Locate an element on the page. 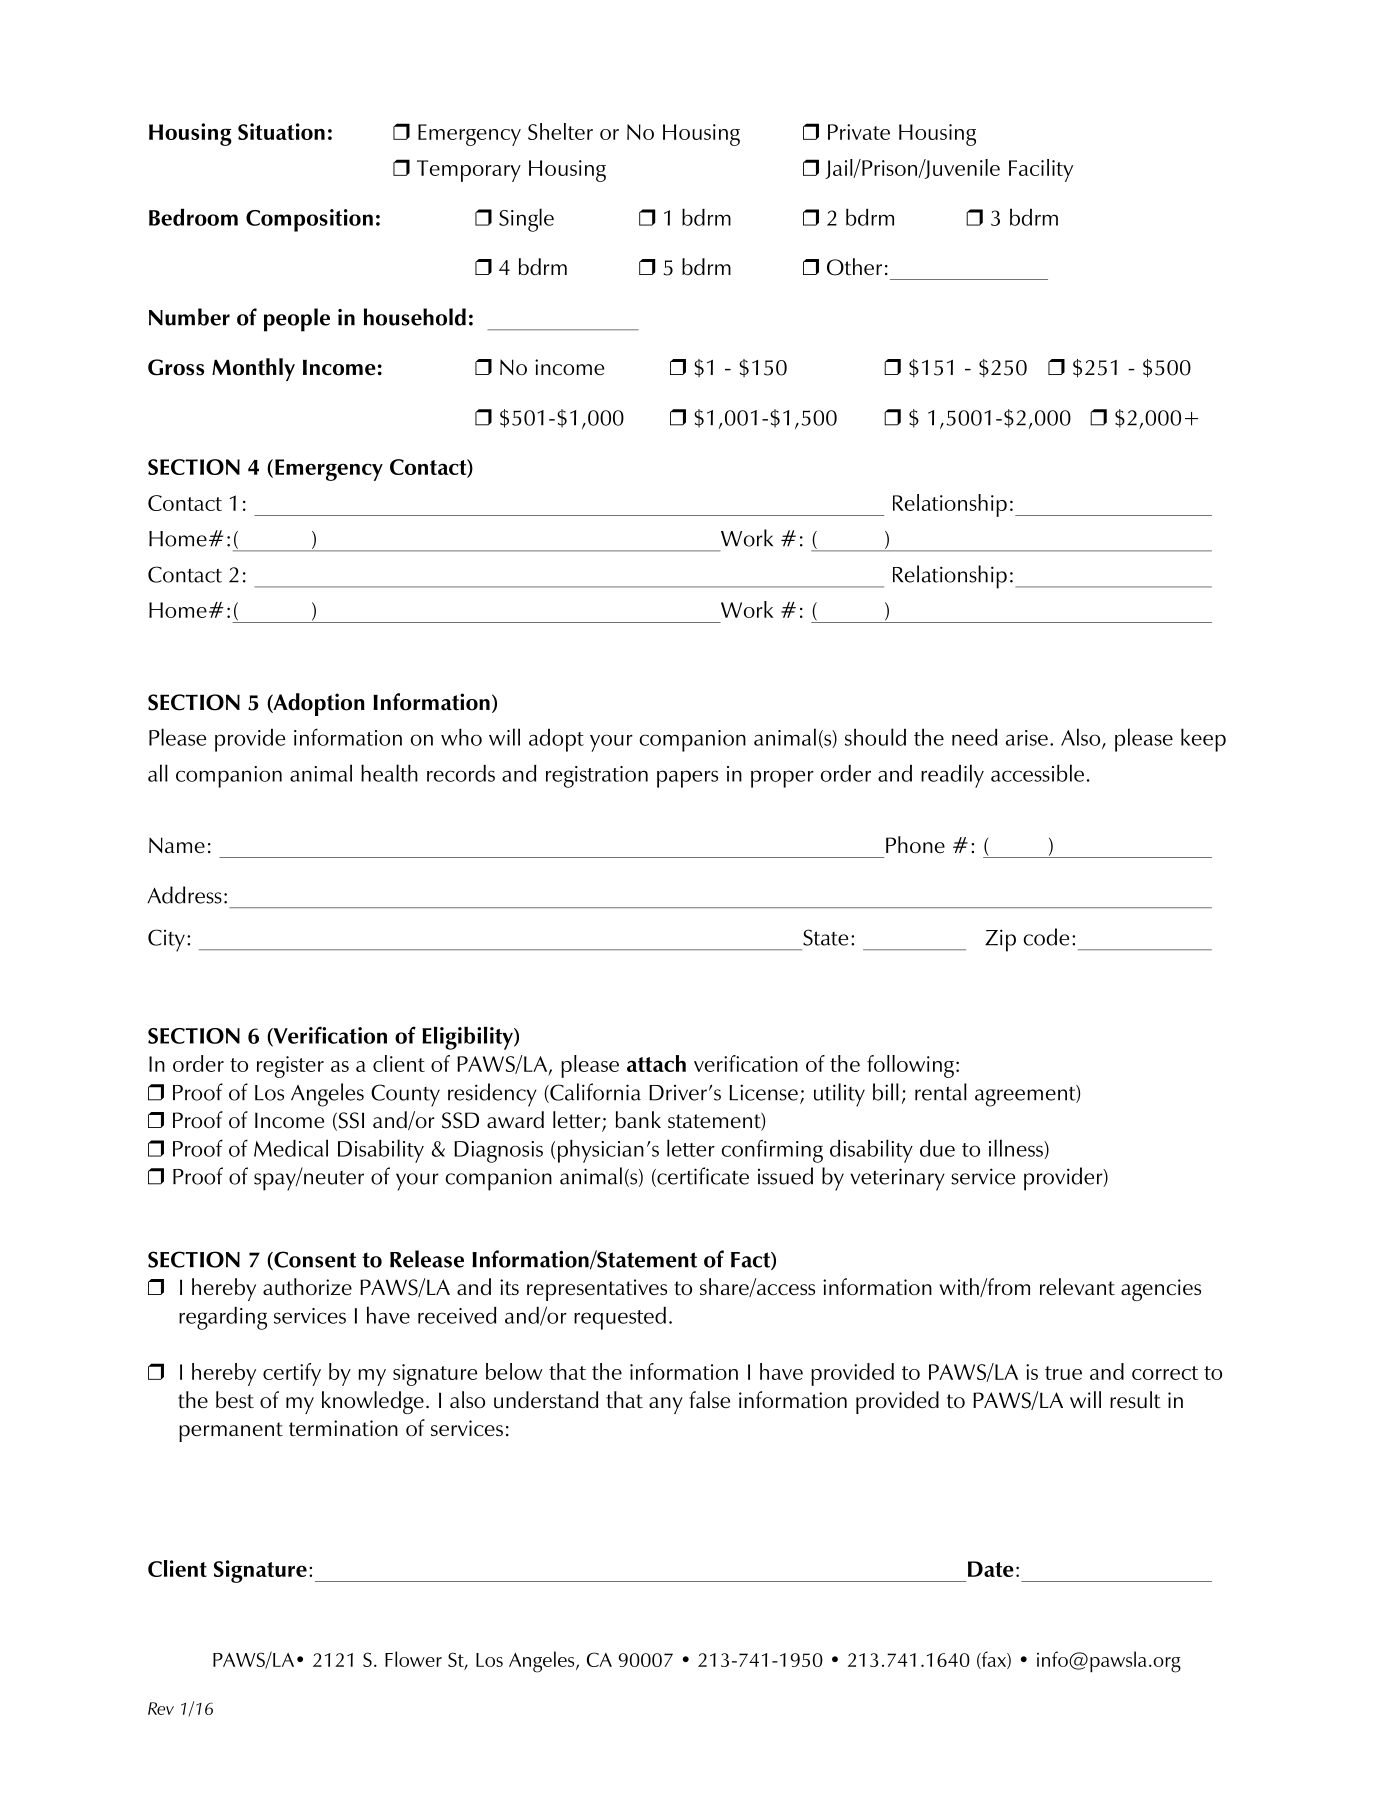  code is located at coordinates (1046, 937).
